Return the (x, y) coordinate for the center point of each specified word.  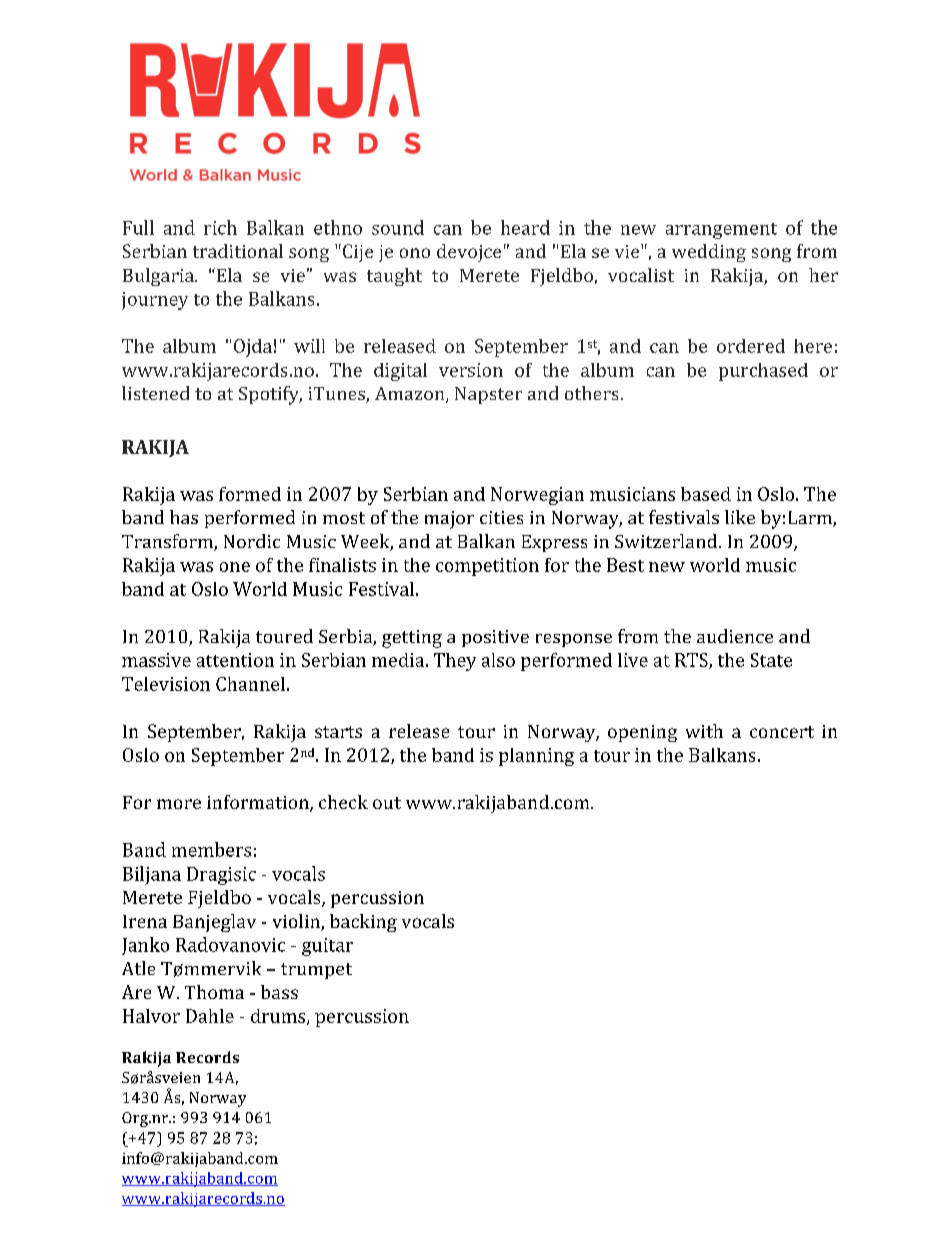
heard (525, 227)
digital (400, 372)
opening (642, 733)
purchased (763, 372)
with (704, 731)
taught (394, 277)
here (813, 346)
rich (220, 227)
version (471, 370)
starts (338, 732)
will (309, 346)
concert (782, 732)
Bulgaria (159, 277)
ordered (751, 346)
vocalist (641, 275)
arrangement (721, 231)
